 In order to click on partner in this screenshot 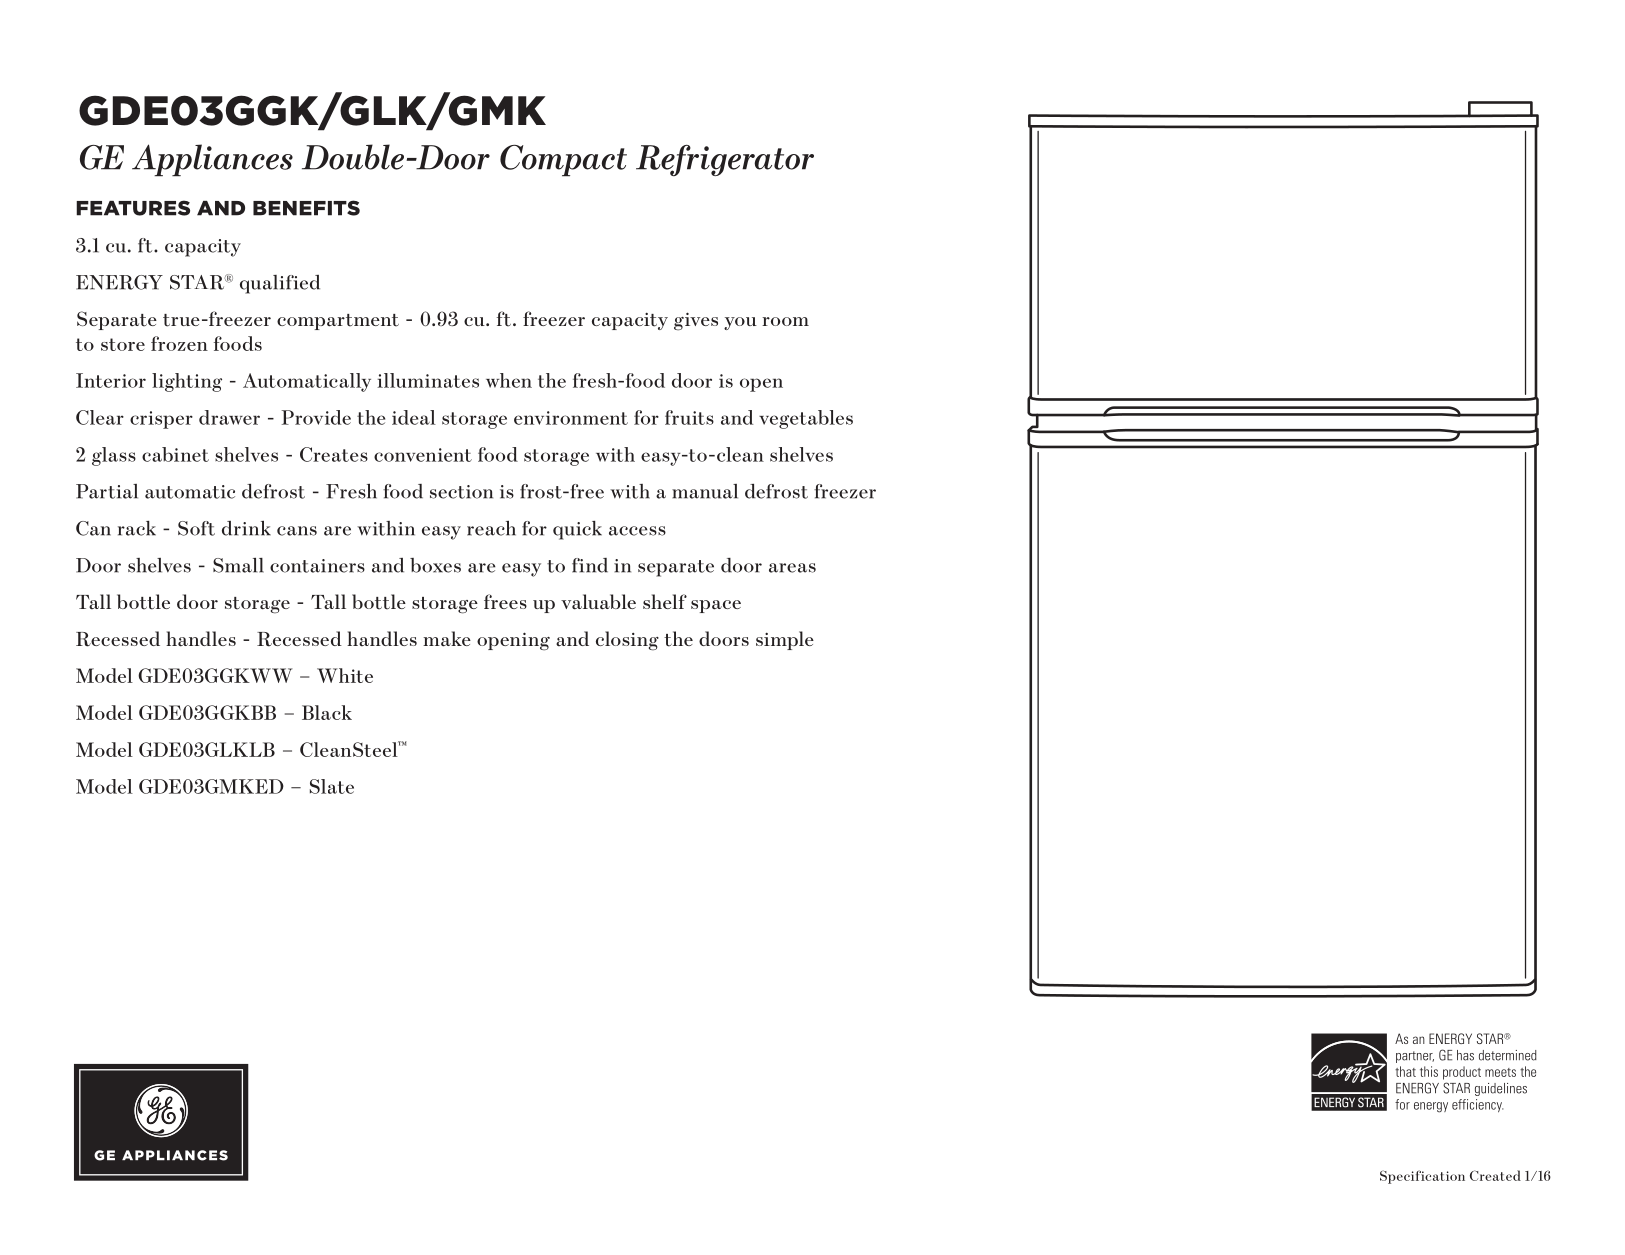, I will do `click(1415, 1057)`.
